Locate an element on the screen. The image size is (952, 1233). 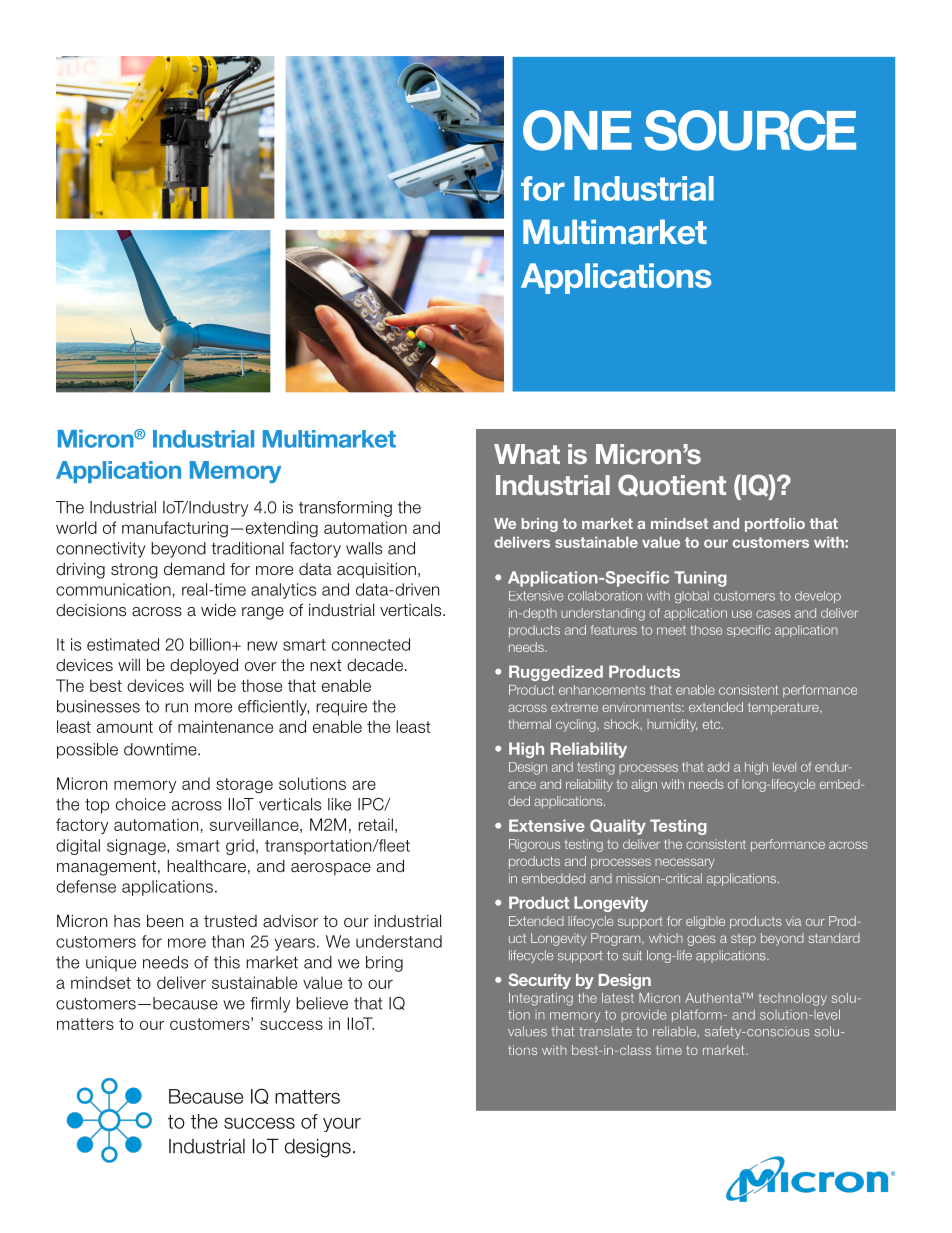
your is located at coordinates (342, 1125).
